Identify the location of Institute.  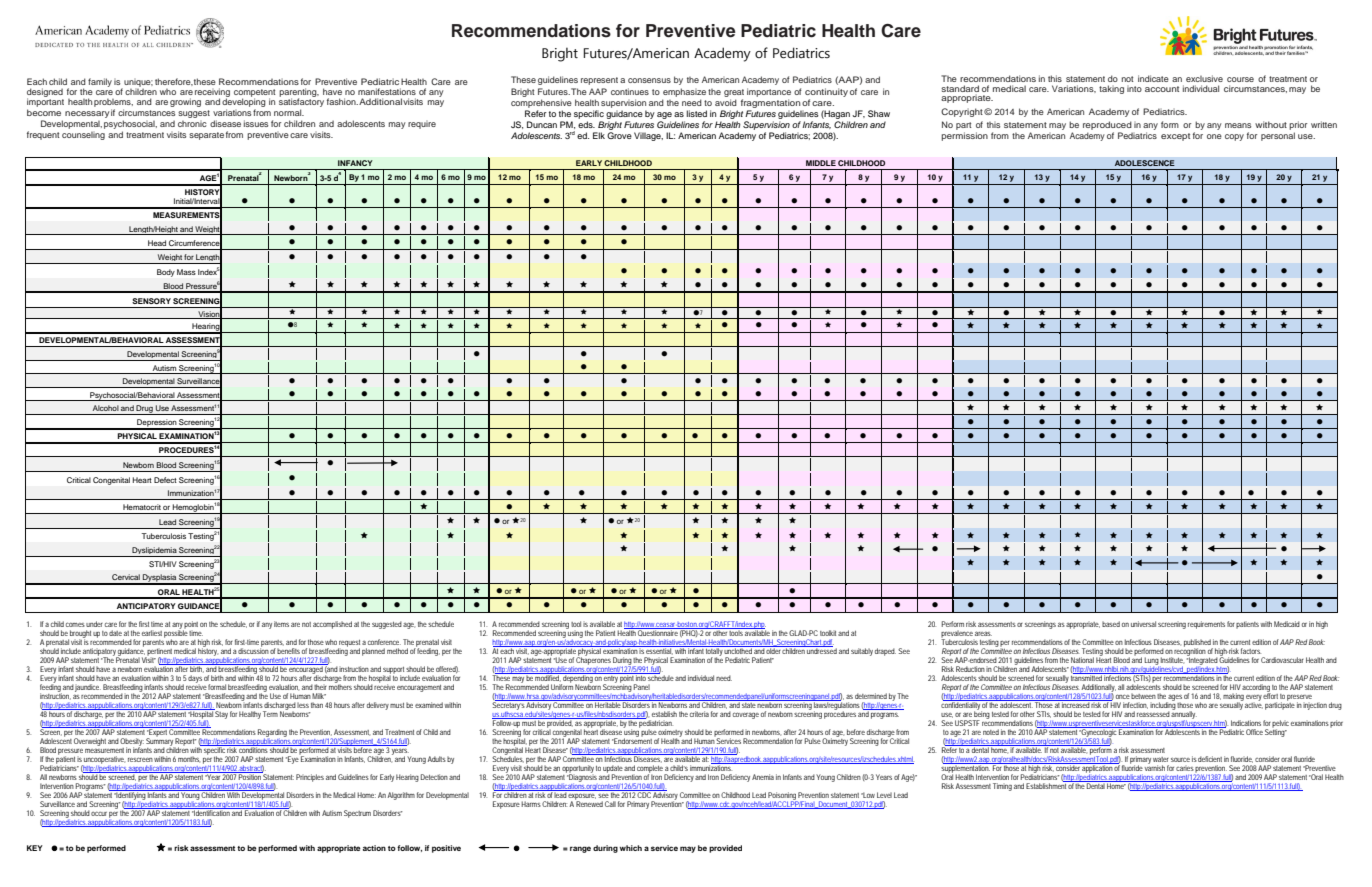
(1172, 660).
